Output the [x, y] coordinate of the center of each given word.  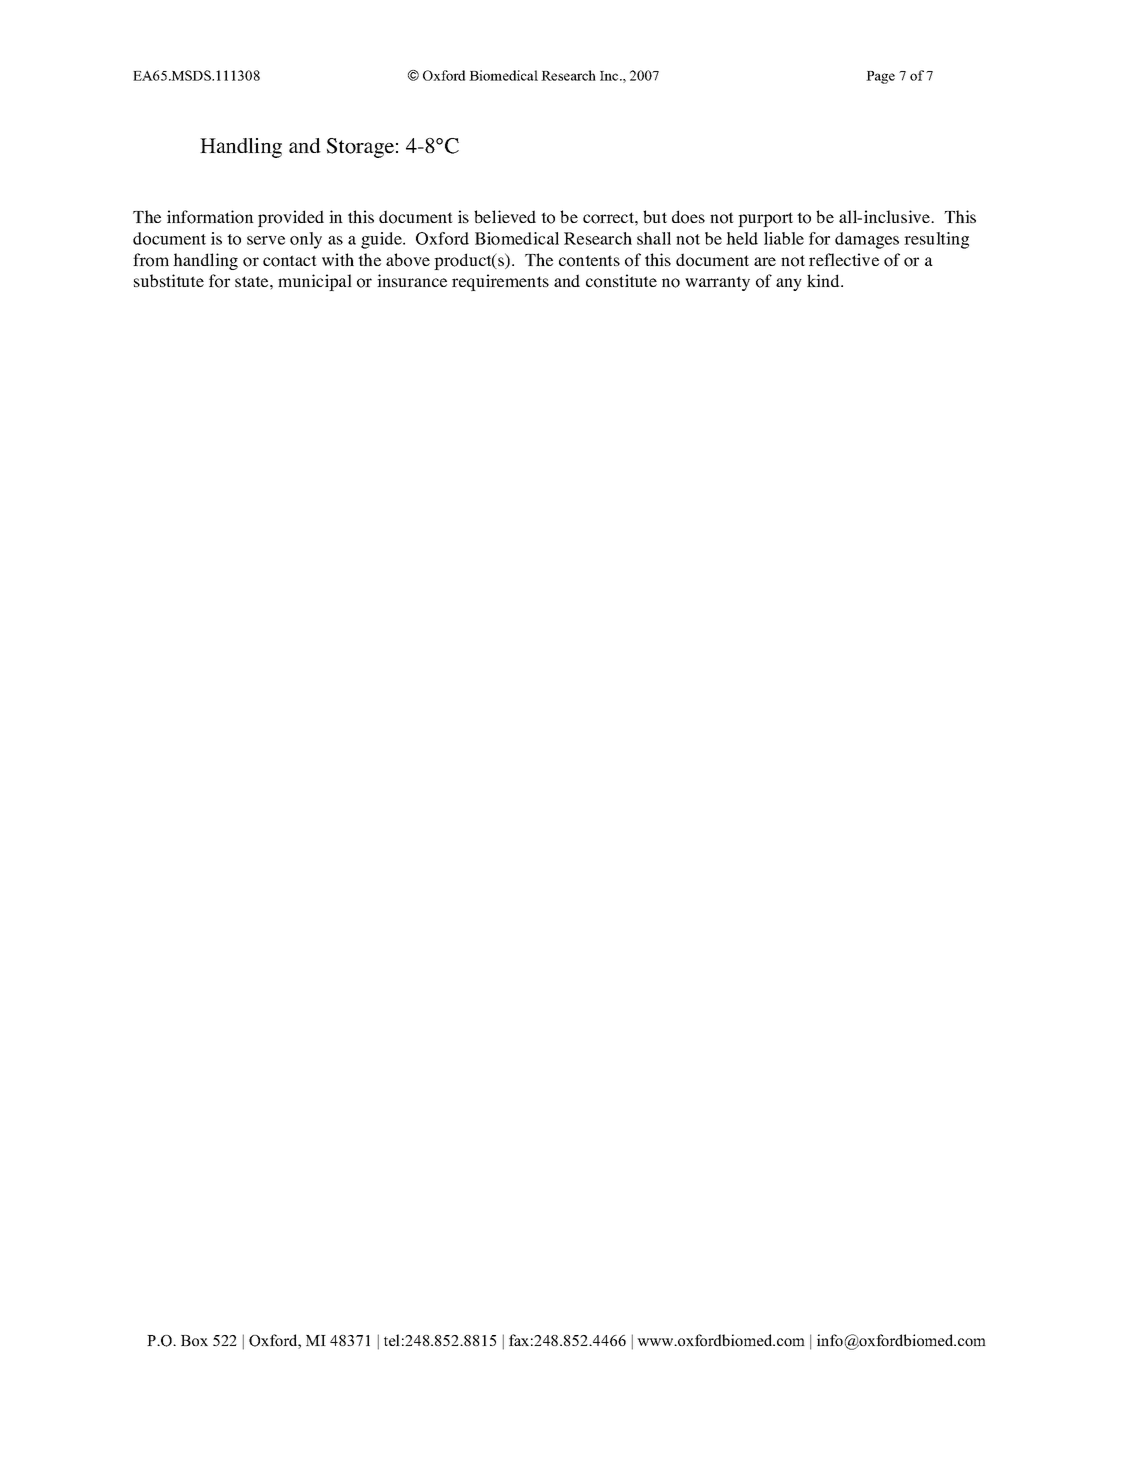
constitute [621, 281]
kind [824, 280]
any [789, 284]
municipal [315, 282]
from [151, 260]
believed [505, 216]
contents [589, 261]
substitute [169, 280]
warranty [717, 283]
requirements [500, 282]
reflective [844, 259]
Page [880, 77]
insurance [412, 280]
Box [194, 1340]
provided [291, 218]
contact [290, 261]
